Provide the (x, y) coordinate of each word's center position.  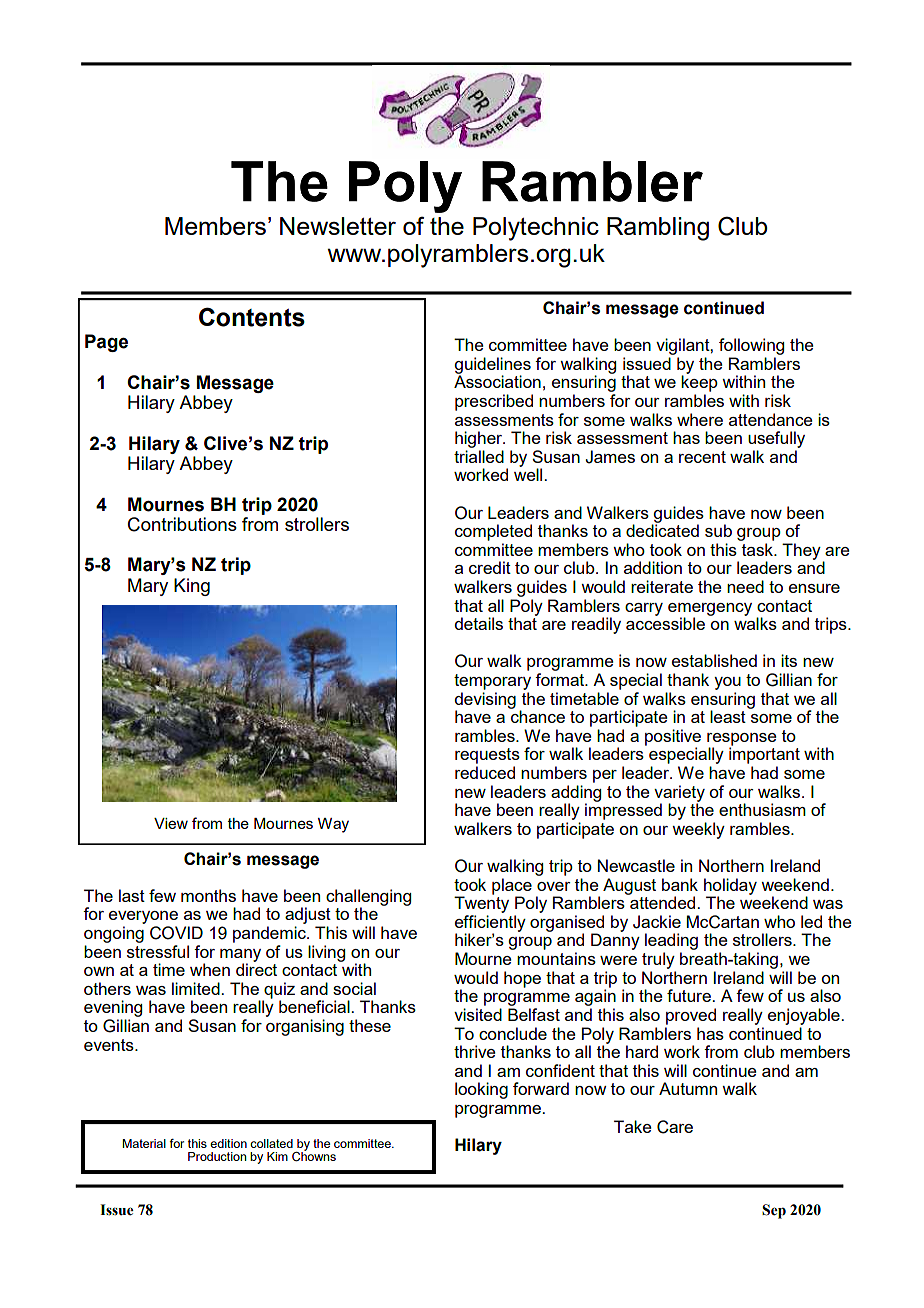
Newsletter (338, 226)
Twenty (481, 903)
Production (217, 1156)
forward (541, 1088)
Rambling (658, 229)
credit (490, 567)
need (745, 586)
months (208, 895)
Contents (252, 317)
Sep (774, 1211)
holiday (730, 887)
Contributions (182, 524)
